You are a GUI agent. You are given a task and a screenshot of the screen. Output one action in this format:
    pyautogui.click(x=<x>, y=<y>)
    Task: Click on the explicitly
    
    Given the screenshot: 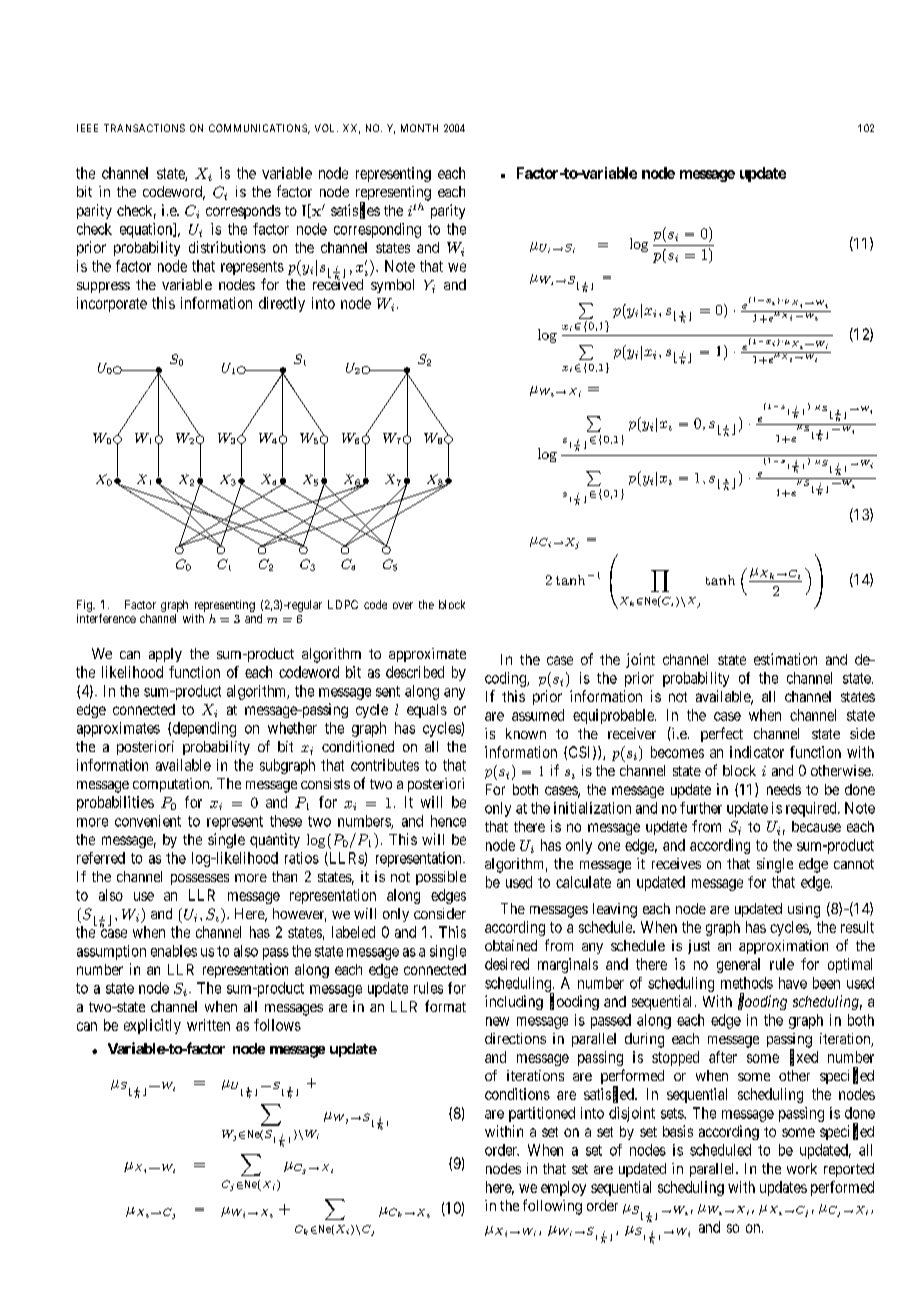 What is the action you would take?
    pyautogui.click(x=152, y=1026)
